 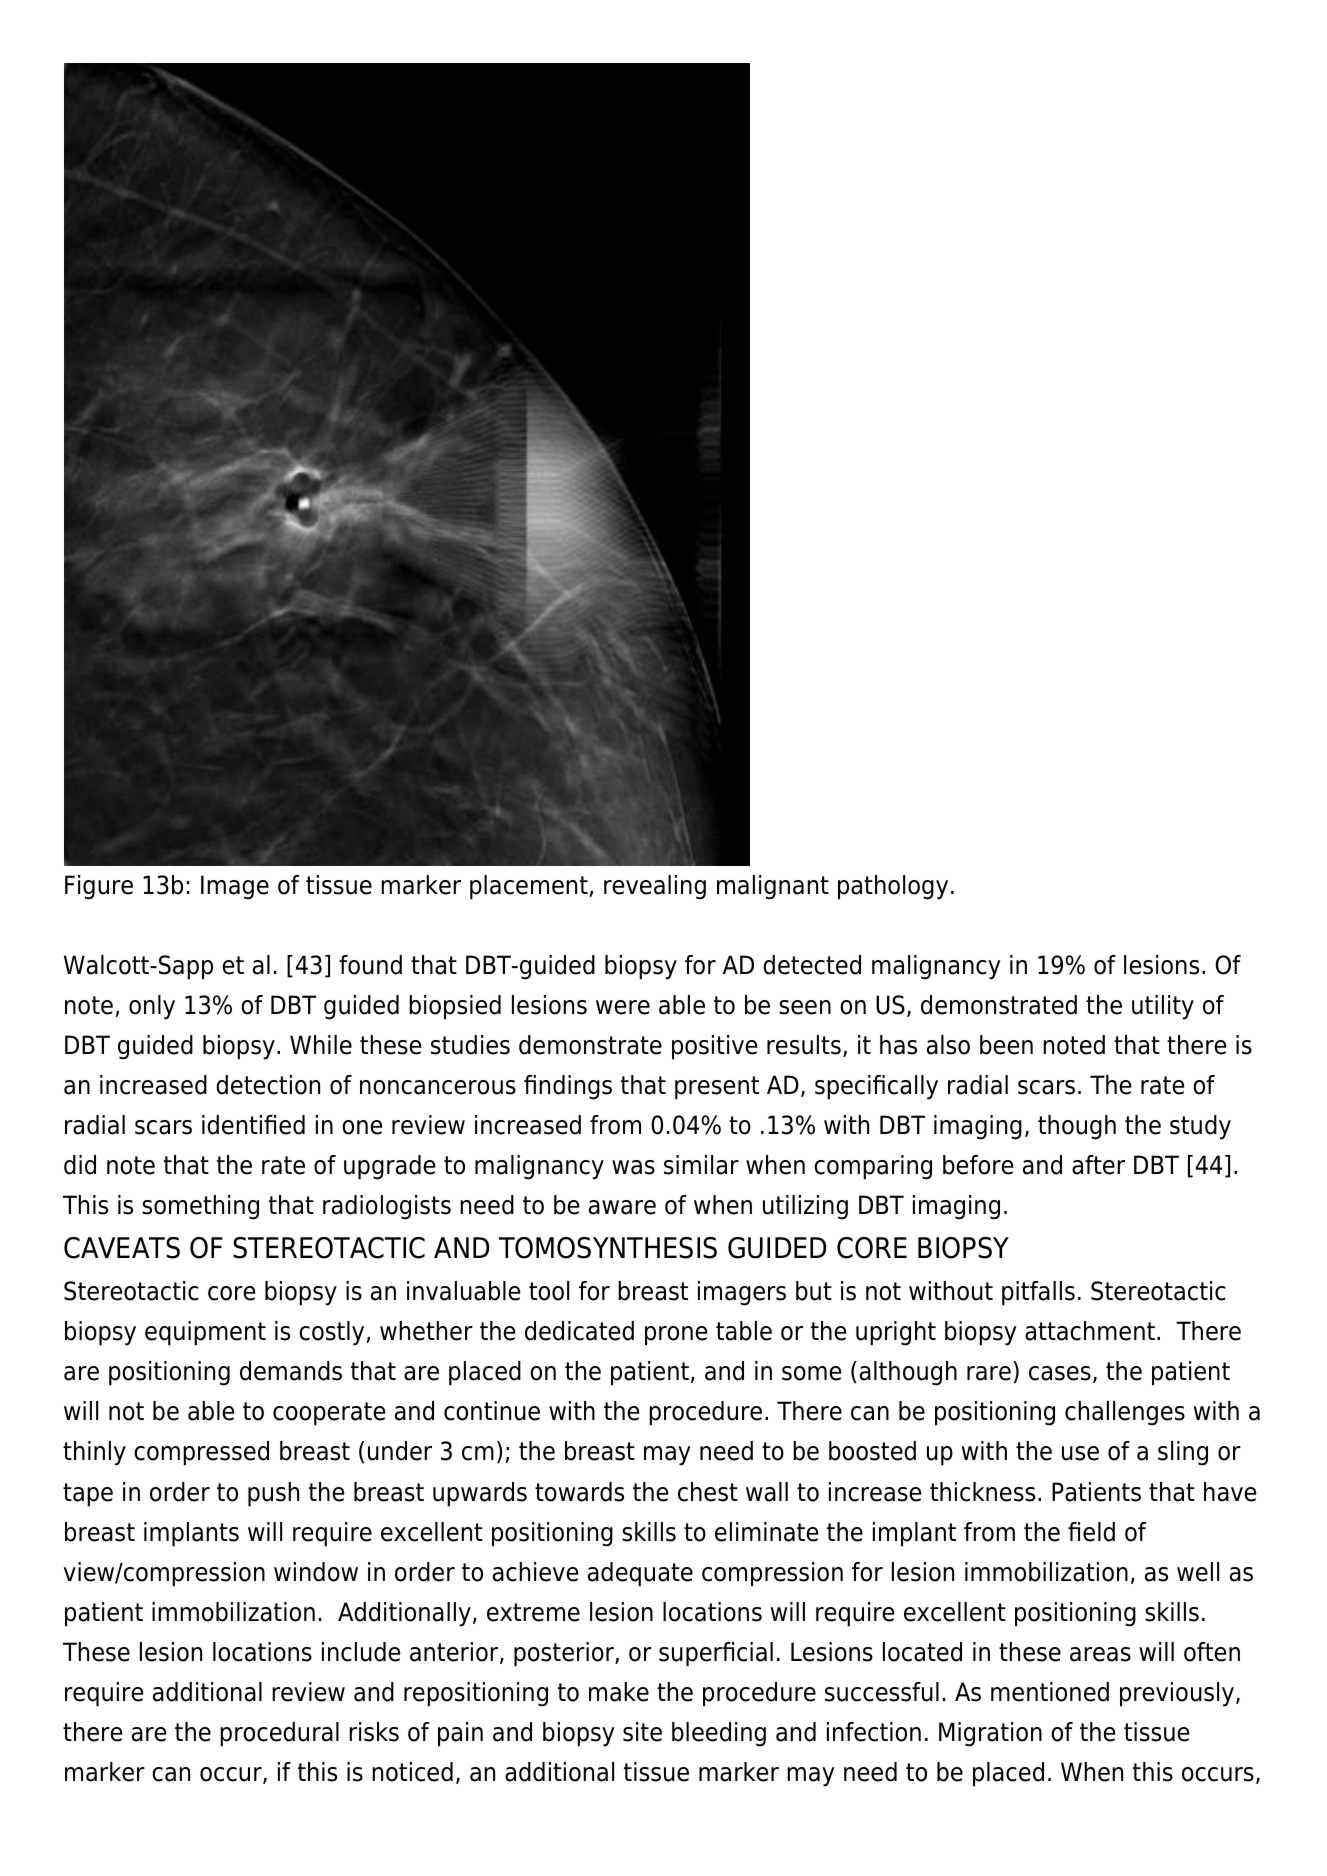 What do you see at coordinates (279, 1734) in the page?
I see `procedural` at bounding box center [279, 1734].
